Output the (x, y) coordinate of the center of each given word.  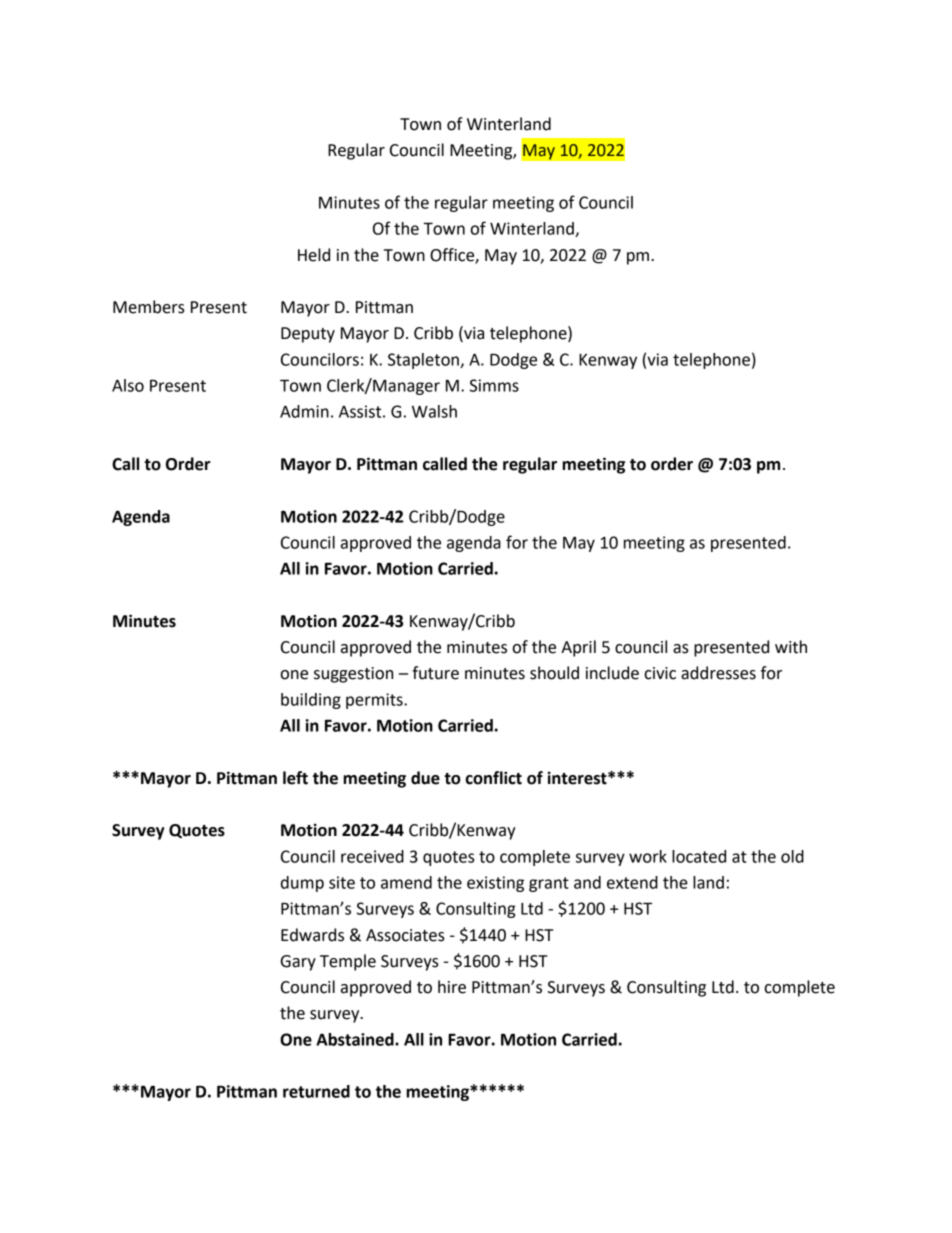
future (435, 673)
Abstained (356, 1039)
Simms (494, 385)
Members (149, 307)
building (311, 701)
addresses (718, 673)
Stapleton (424, 361)
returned (316, 1091)
